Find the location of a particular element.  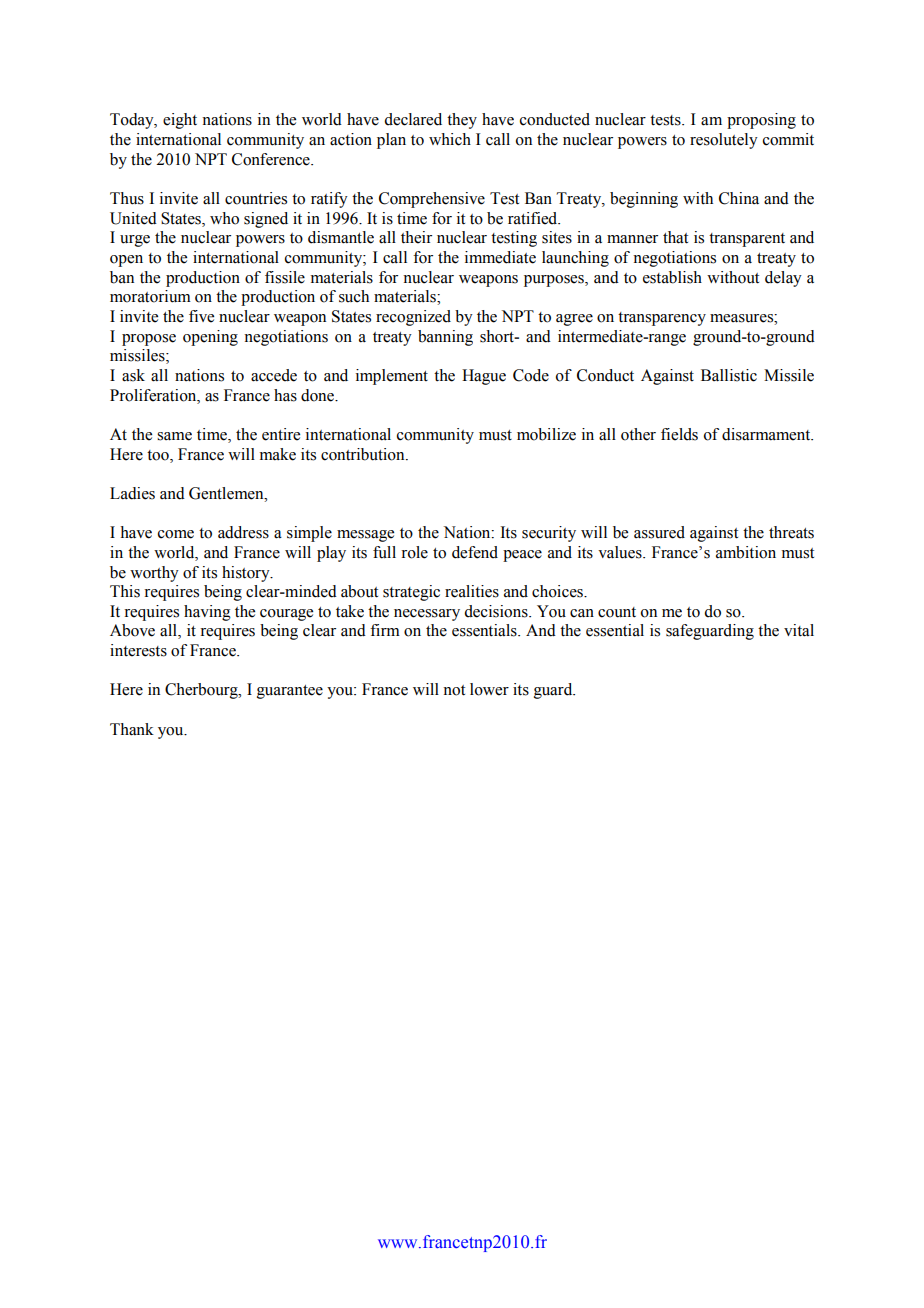

which is located at coordinates (450, 139).
